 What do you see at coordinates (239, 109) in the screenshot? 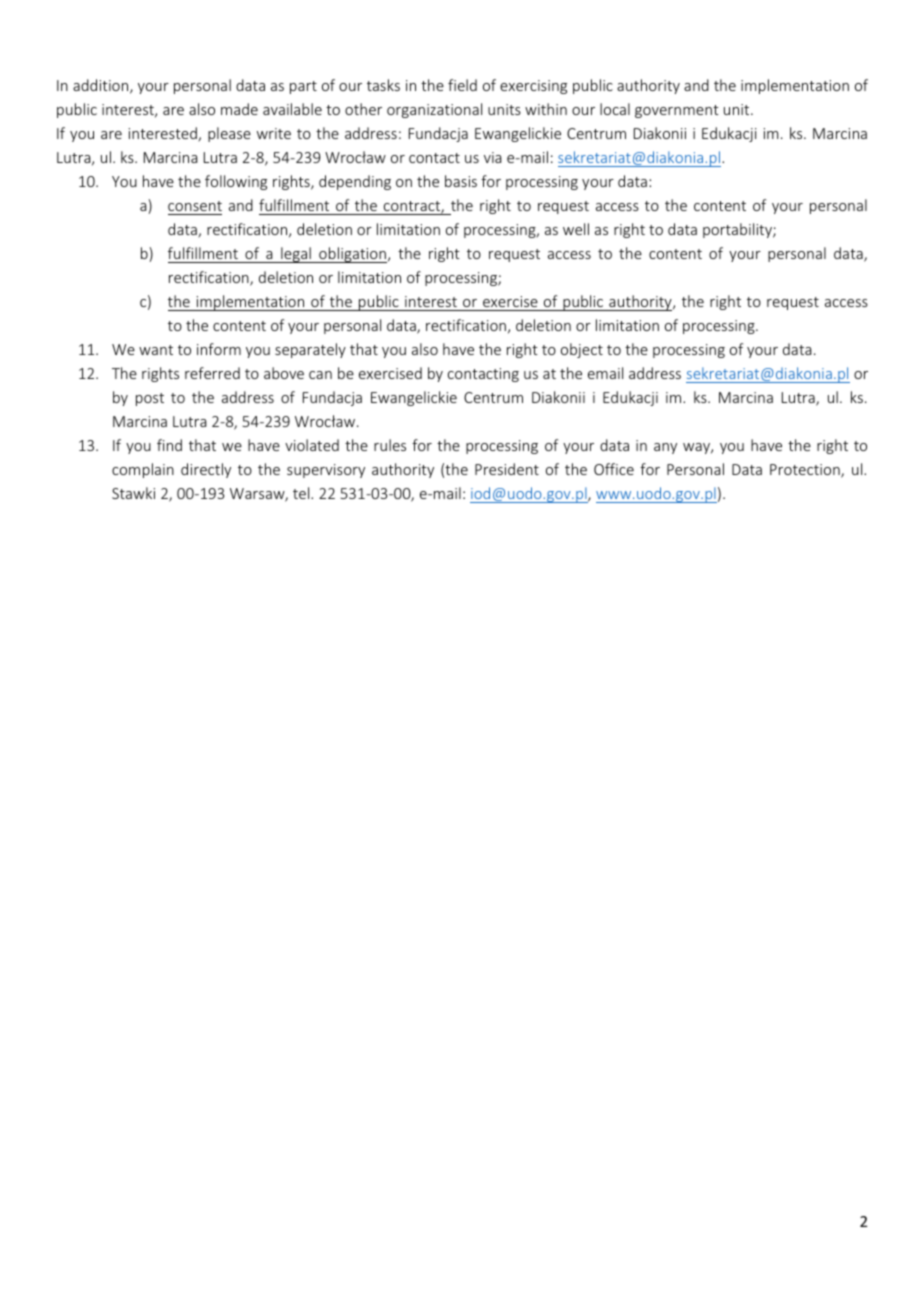
I see `made` at bounding box center [239, 109].
